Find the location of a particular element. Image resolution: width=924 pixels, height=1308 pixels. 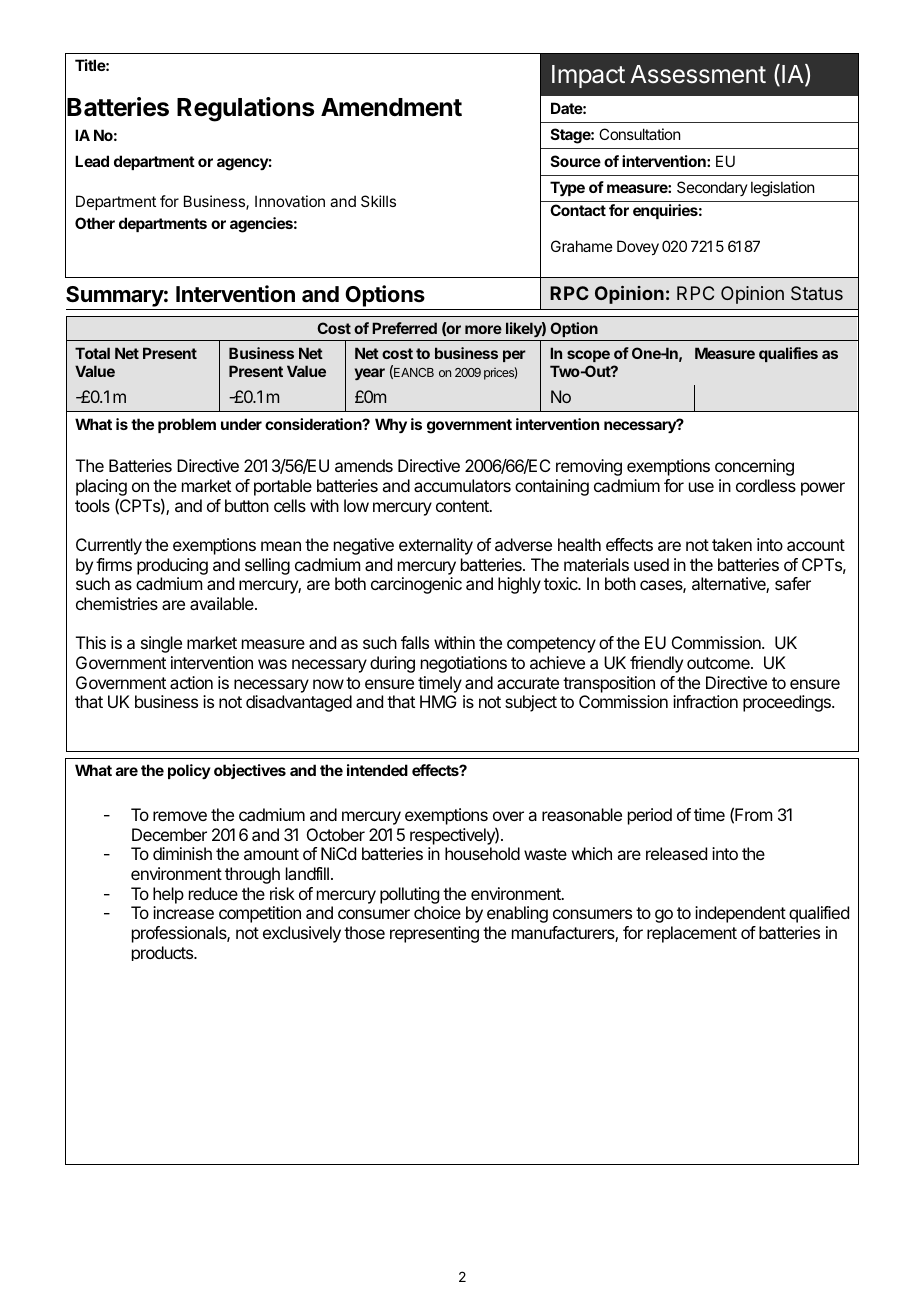

Amendment is located at coordinates (391, 107).
